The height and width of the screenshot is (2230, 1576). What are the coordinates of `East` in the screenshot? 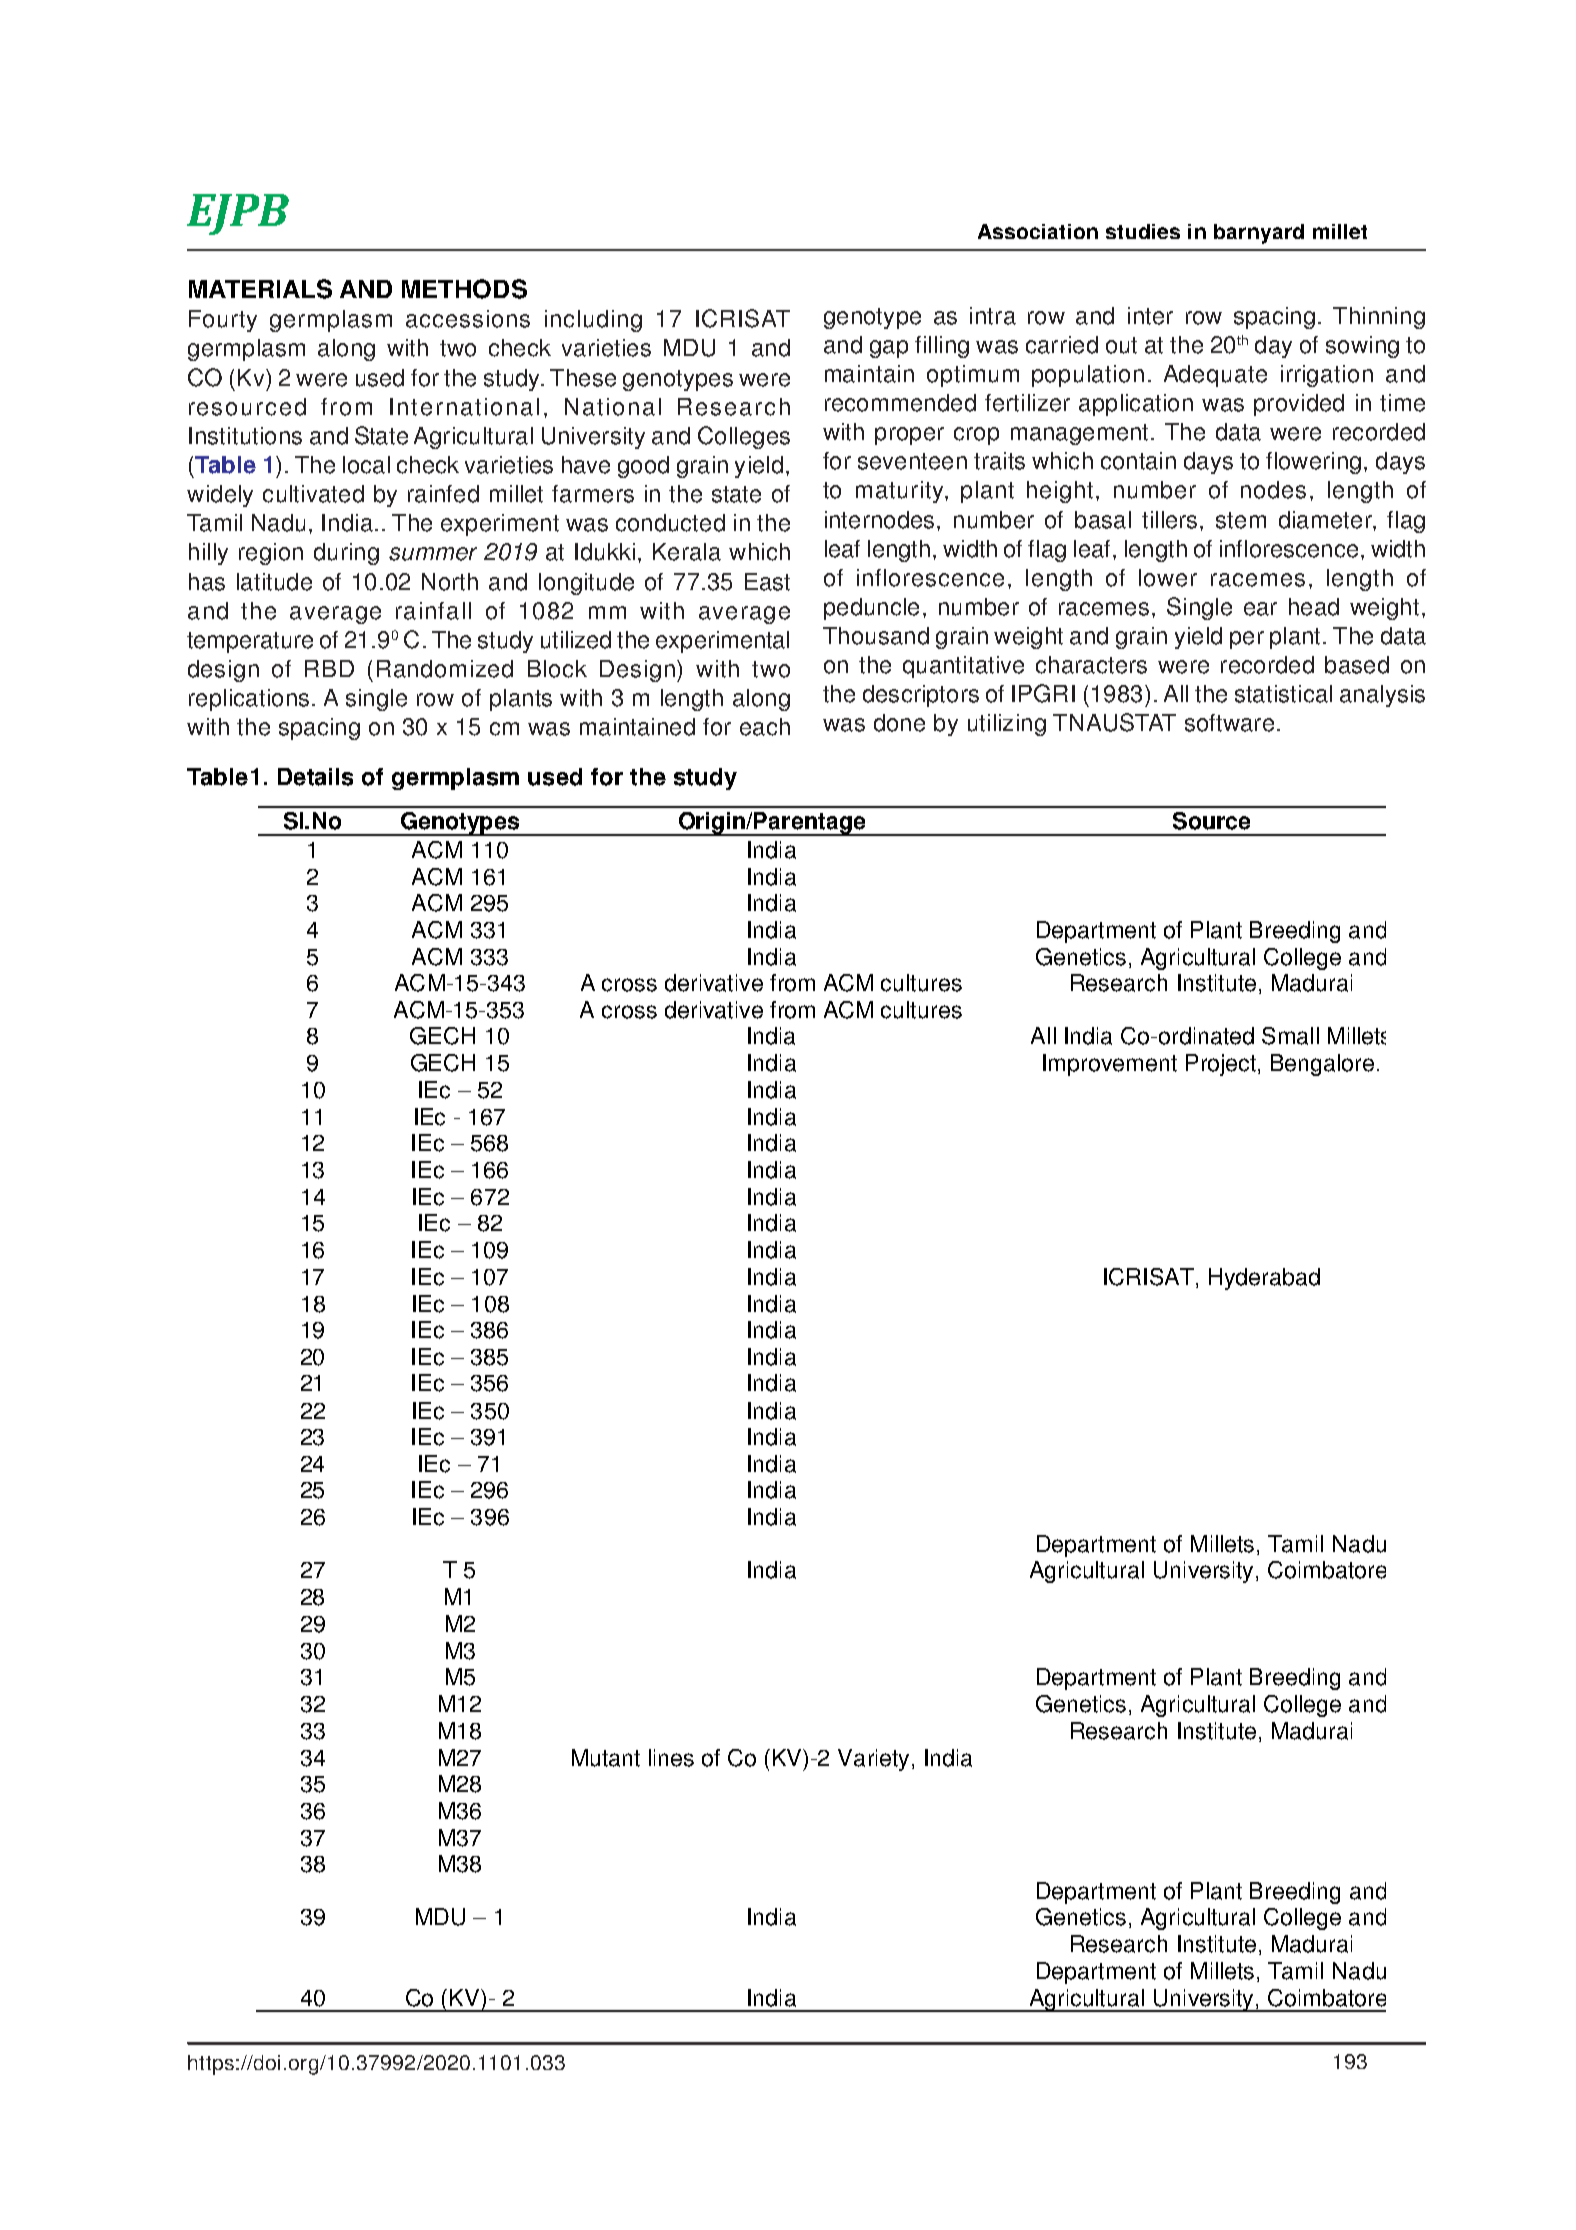 It's located at (767, 582).
